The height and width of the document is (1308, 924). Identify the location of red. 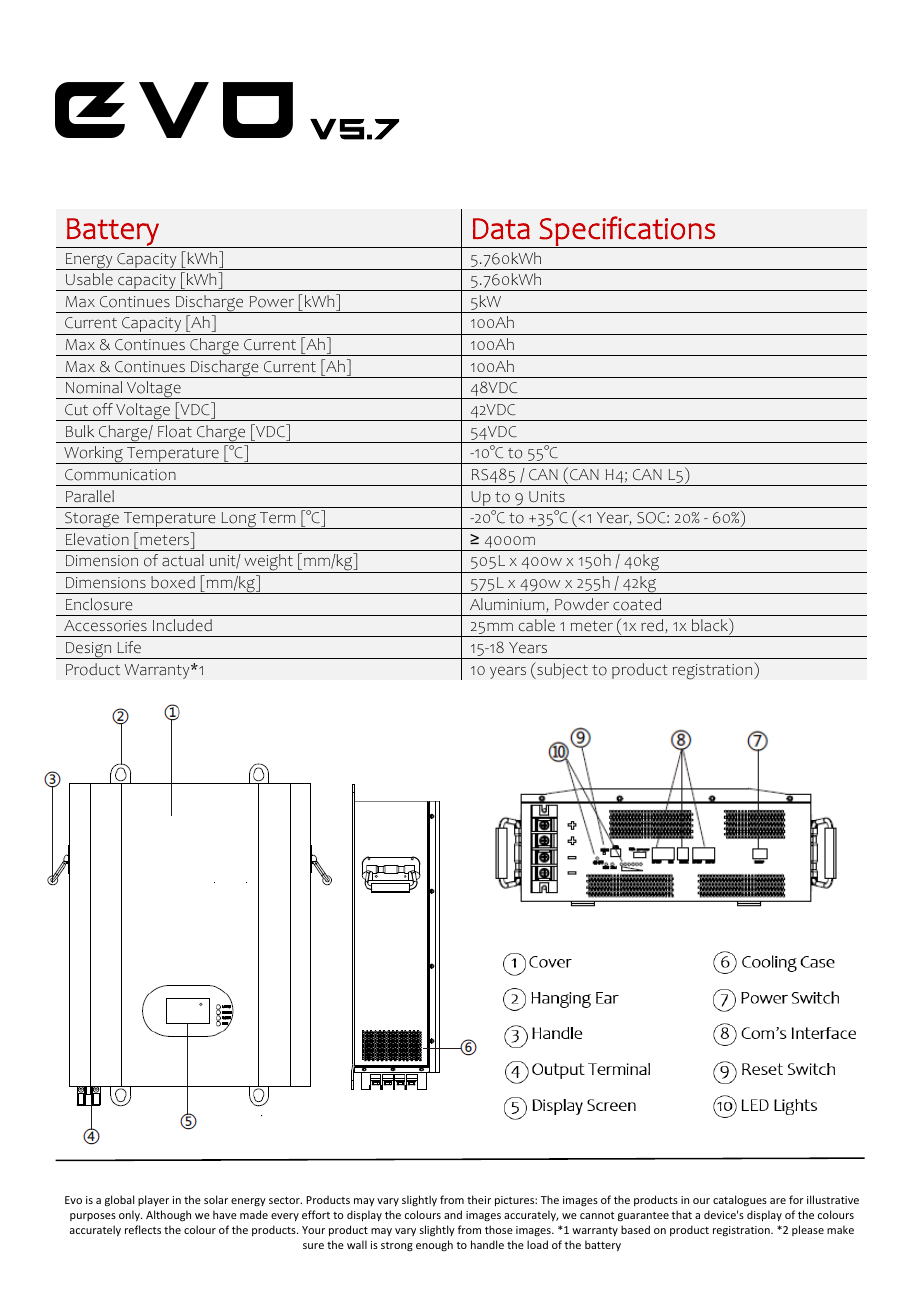
(652, 625).
